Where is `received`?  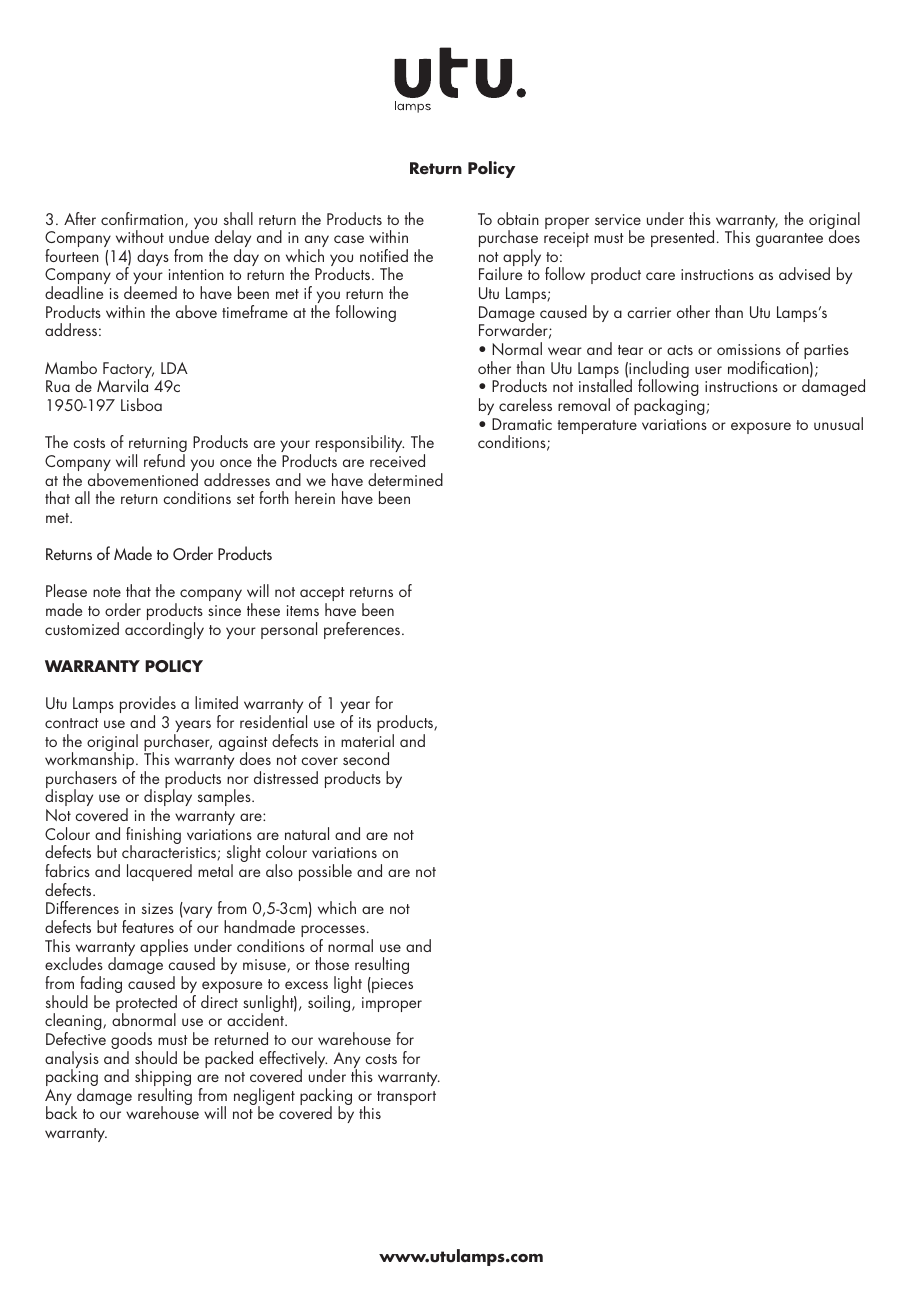 received is located at coordinates (397, 460).
